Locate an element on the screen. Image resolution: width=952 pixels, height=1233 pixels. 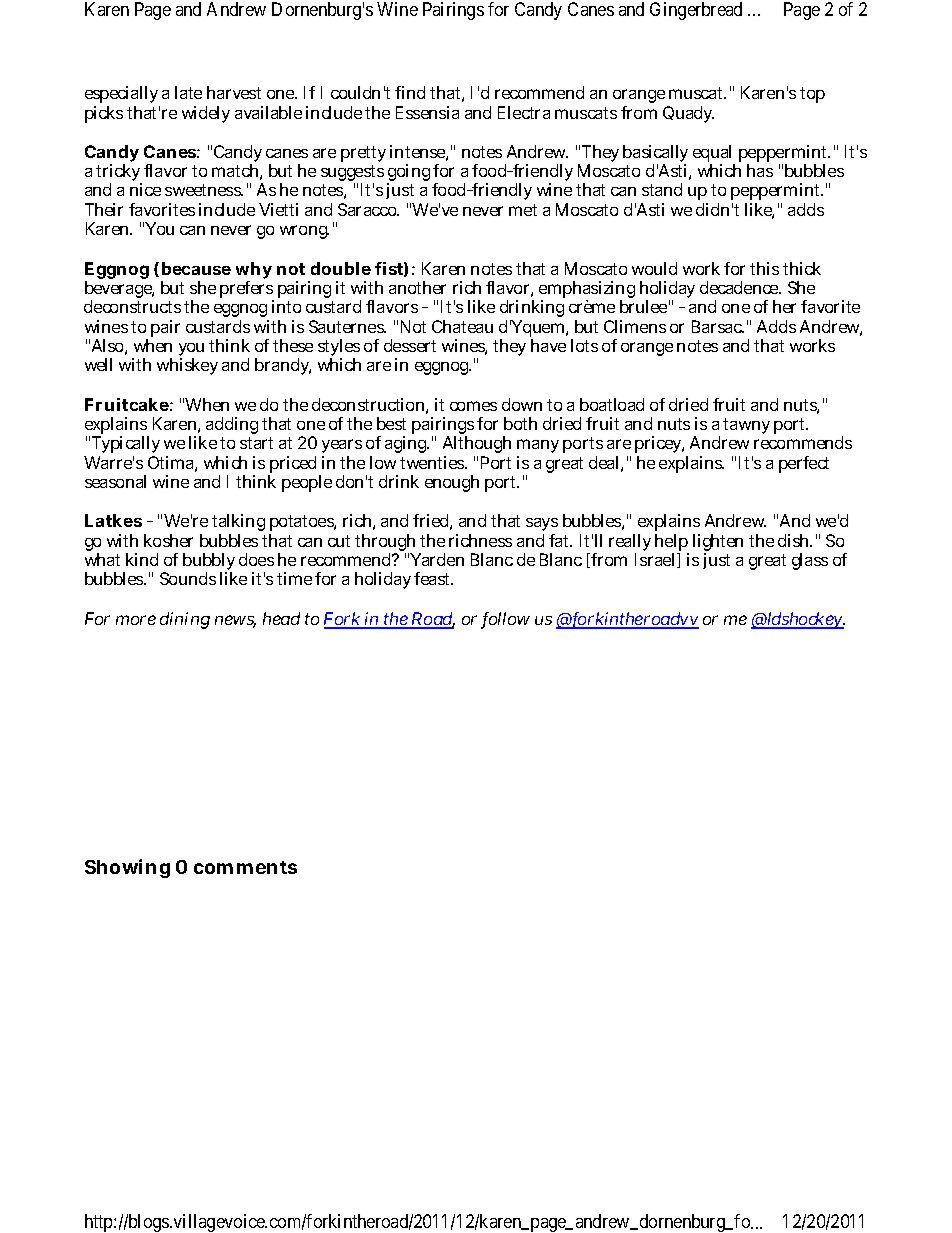
Israel is located at coordinates (656, 560).
